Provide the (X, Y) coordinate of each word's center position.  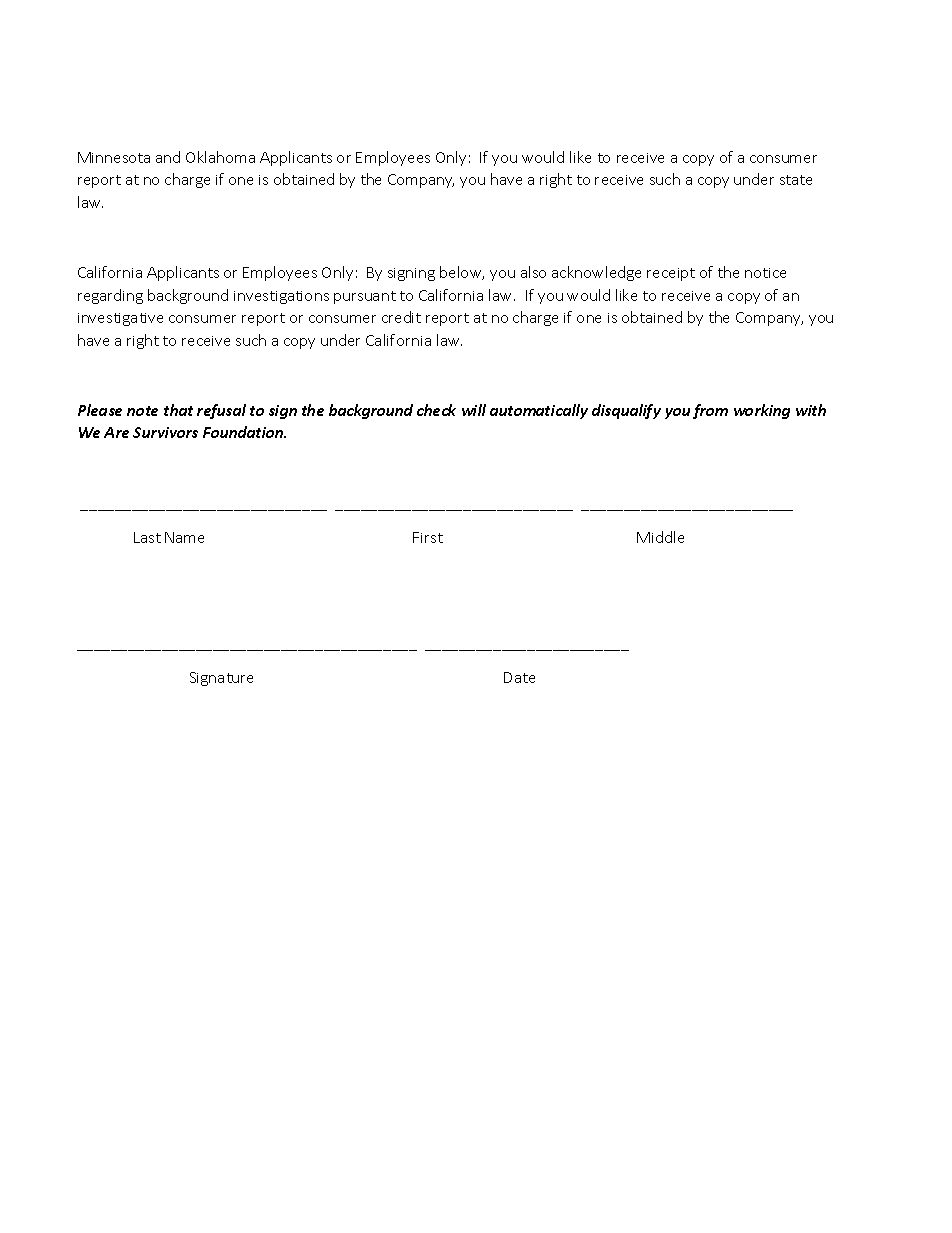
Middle (660, 537)
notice (765, 273)
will (474, 410)
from (710, 411)
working (762, 411)
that (178, 410)
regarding (110, 296)
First (428, 537)
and (168, 157)
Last (147, 537)
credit (401, 317)
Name (184, 537)
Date (519, 677)
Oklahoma (220, 157)
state (796, 180)
